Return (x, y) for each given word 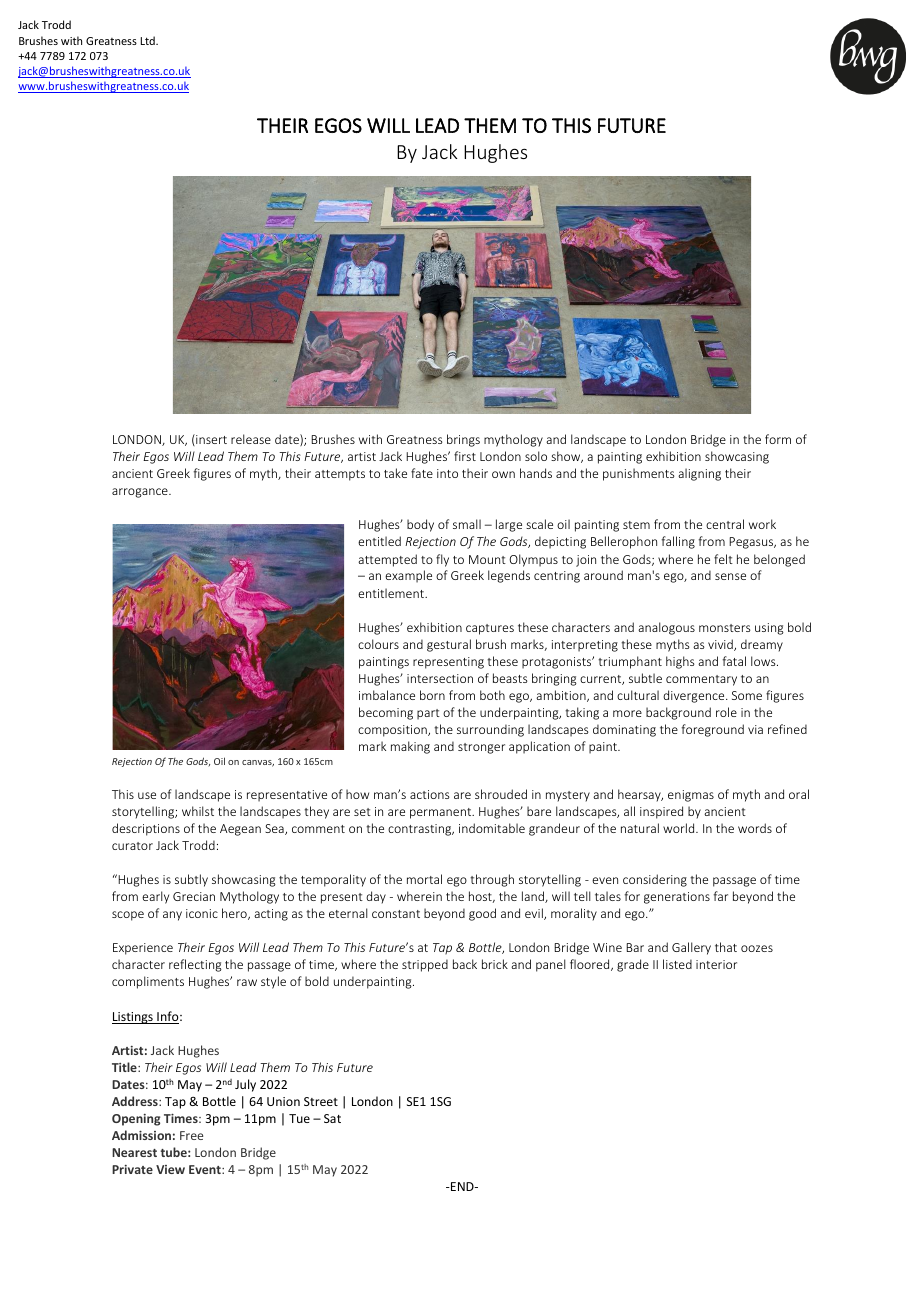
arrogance (141, 493)
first (465, 456)
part (428, 714)
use (147, 795)
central (725, 524)
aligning (699, 474)
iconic (202, 913)
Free (191, 1135)
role (726, 712)
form (778, 439)
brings (463, 440)
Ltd (149, 40)
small (467, 524)
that (726, 947)
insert (210, 440)
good (482, 914)
